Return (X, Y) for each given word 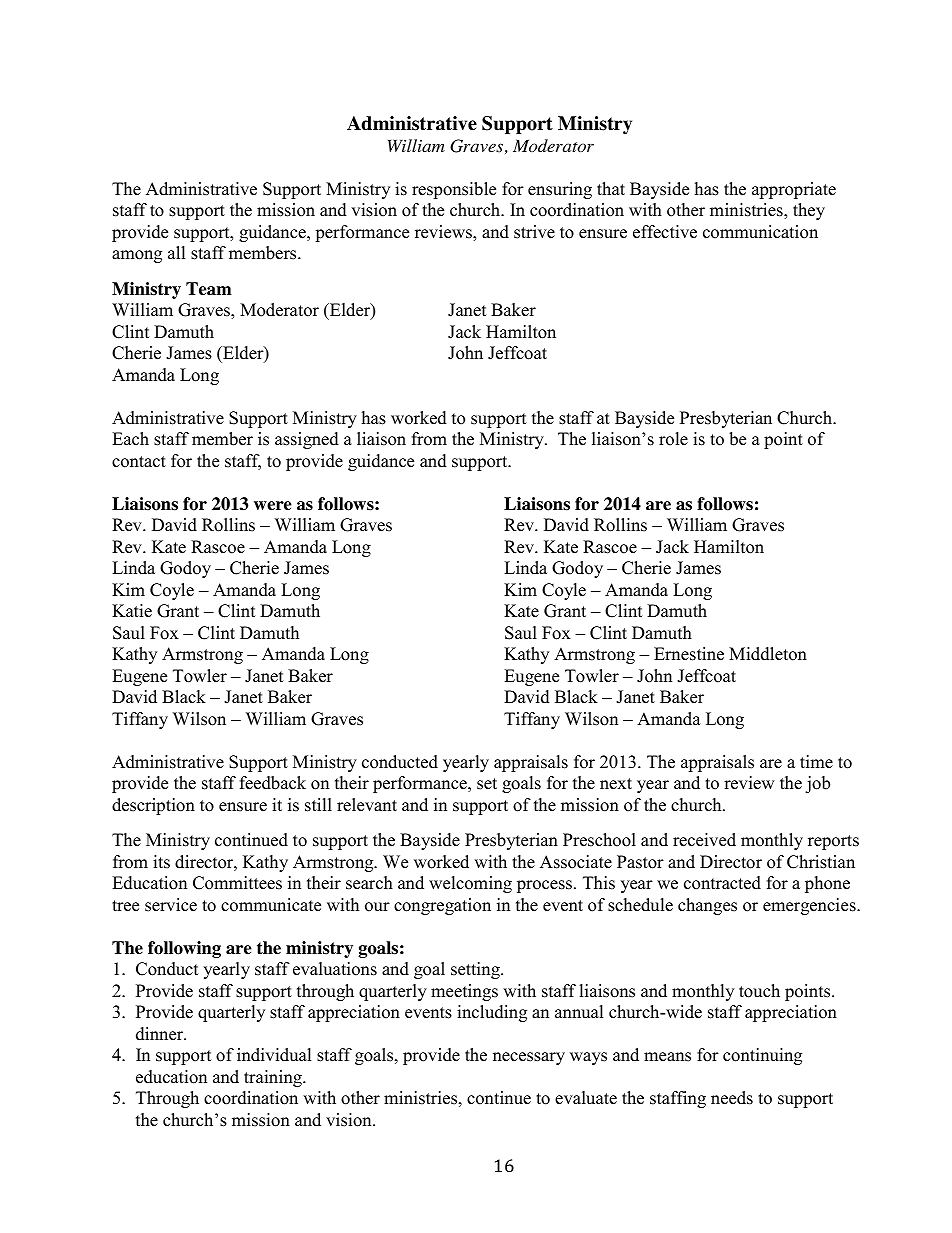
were (273, 506)
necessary (529, 1058)
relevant (367, 805)
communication (760, 232)
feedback (273, 783)
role (673, 439)
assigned (307, 440)
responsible (454, 190)
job (817, 784)
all (177, 252)
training (274, 1078)
